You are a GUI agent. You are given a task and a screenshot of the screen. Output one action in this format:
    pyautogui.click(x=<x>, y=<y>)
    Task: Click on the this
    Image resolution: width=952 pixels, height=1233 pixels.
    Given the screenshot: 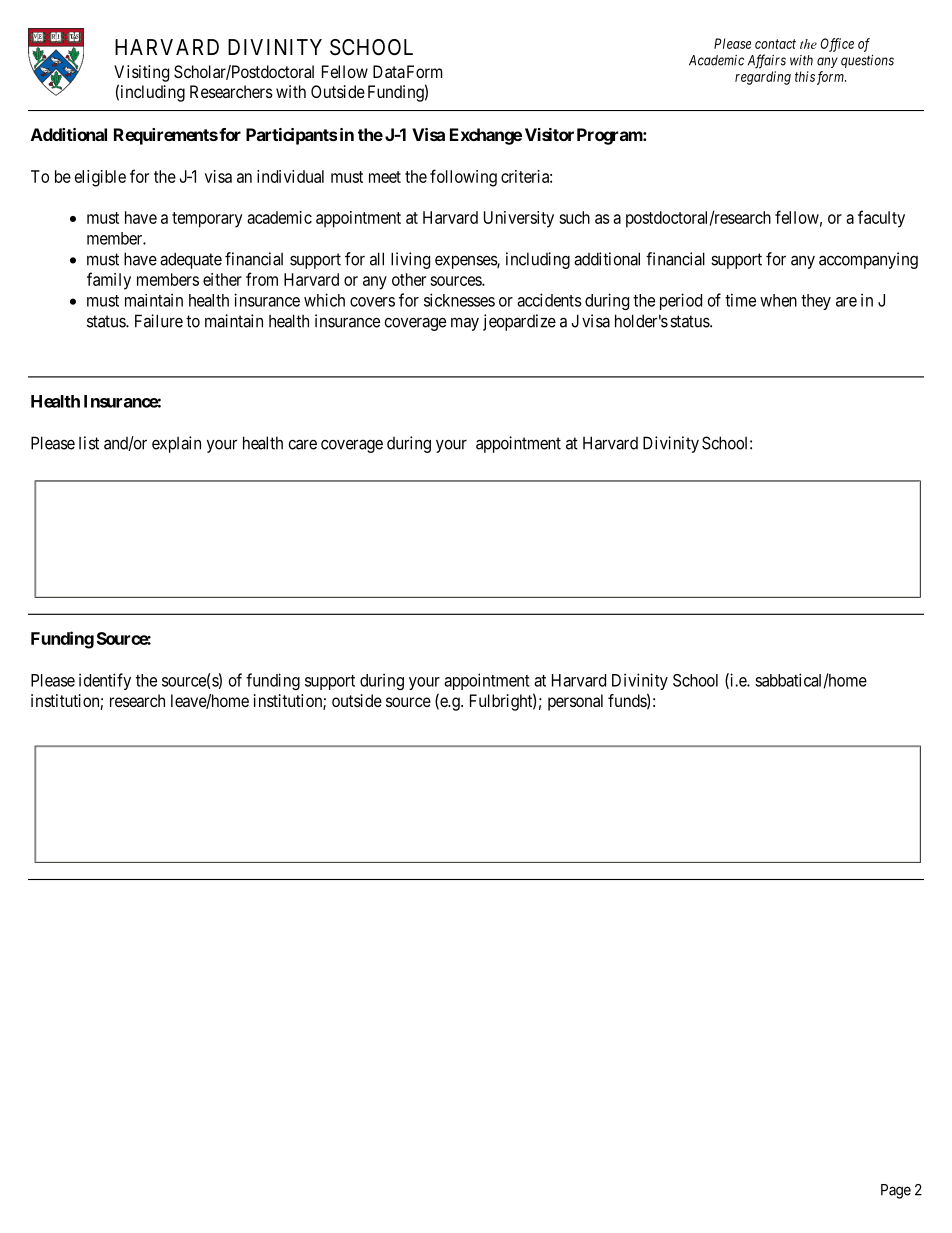 What is the action you would take?
    pyautogui.click(x=805, y=76)
